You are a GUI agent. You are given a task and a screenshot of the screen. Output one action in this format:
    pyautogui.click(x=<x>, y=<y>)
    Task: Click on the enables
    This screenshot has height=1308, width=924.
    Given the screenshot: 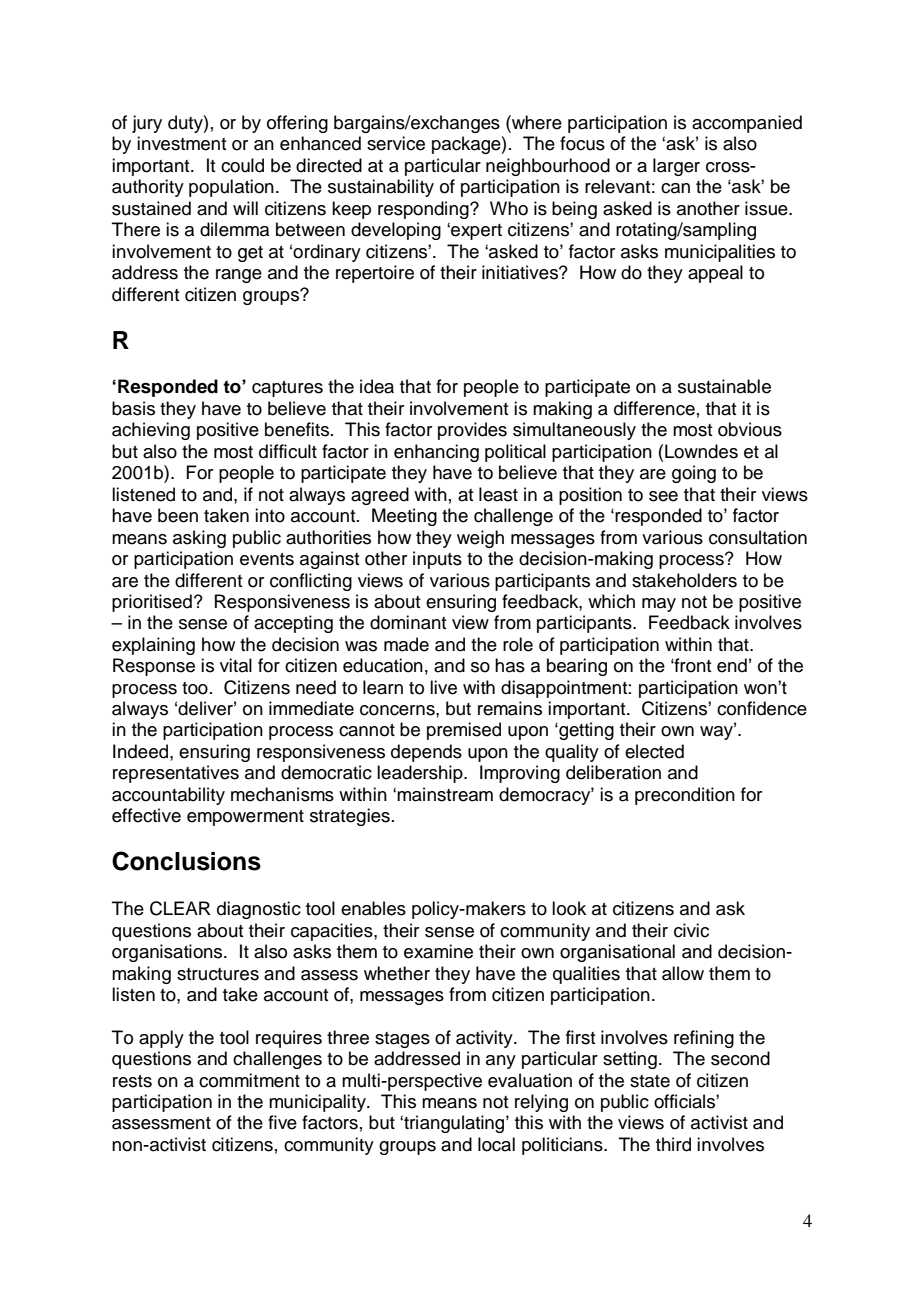 What is the action you would take?
    pyautogui.click(x=373, y=908)
